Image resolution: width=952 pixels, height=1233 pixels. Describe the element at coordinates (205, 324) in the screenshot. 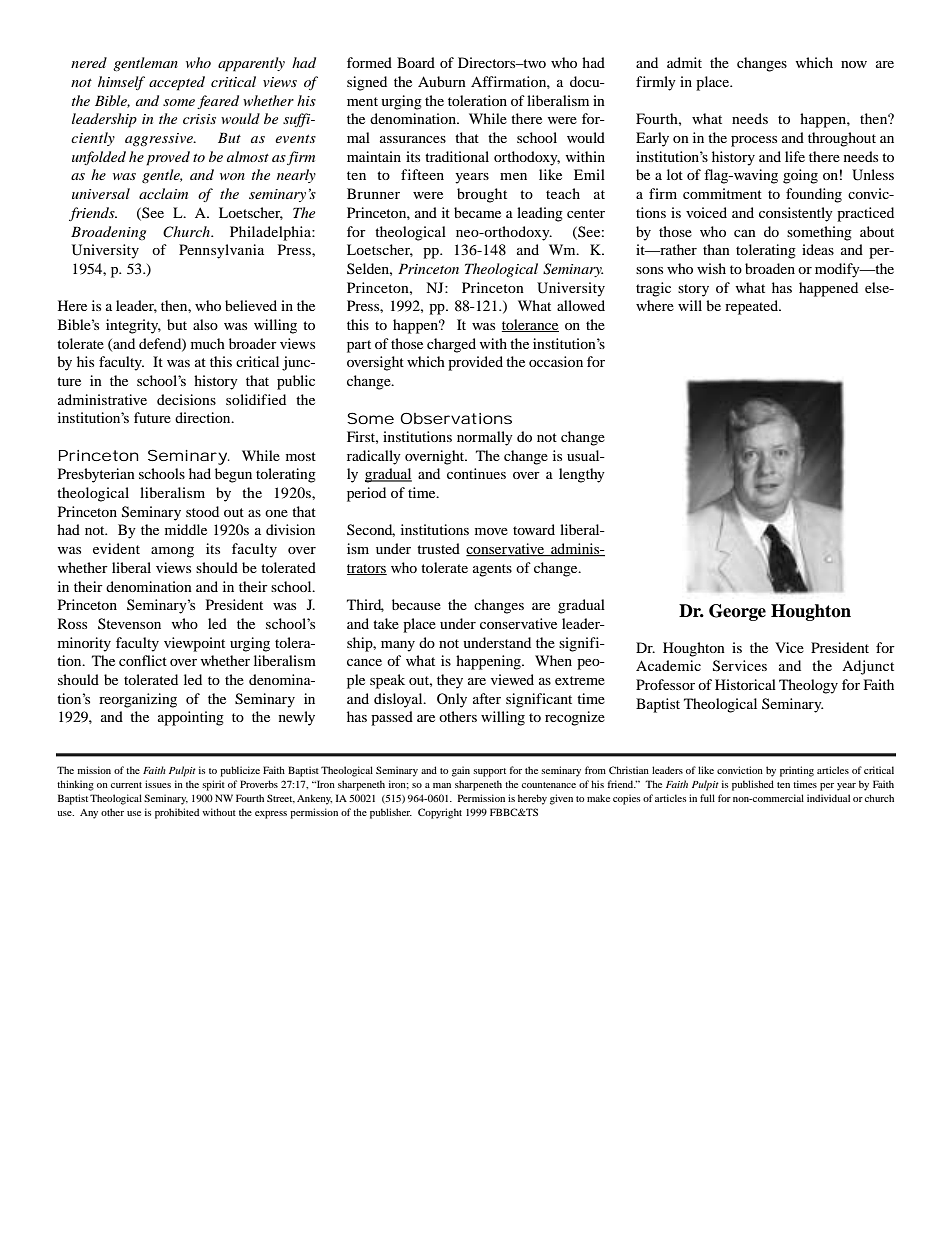

I see `also` at that location.
